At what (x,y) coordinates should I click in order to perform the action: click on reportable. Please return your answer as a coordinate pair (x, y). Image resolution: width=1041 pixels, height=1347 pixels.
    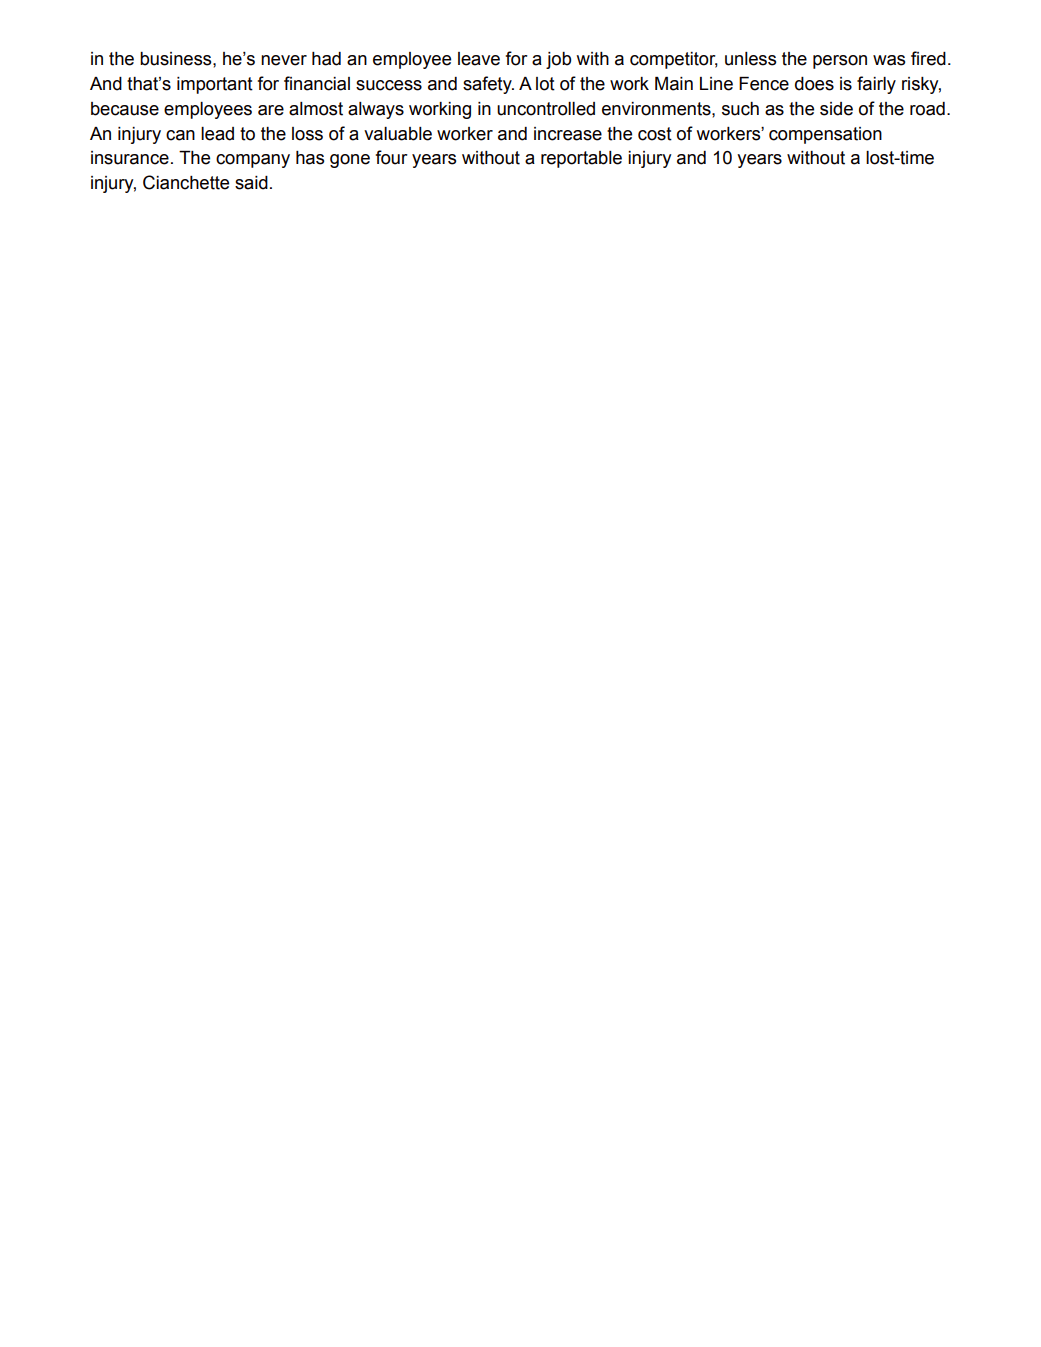
    Looking at the image, I should click on (581, 159).
